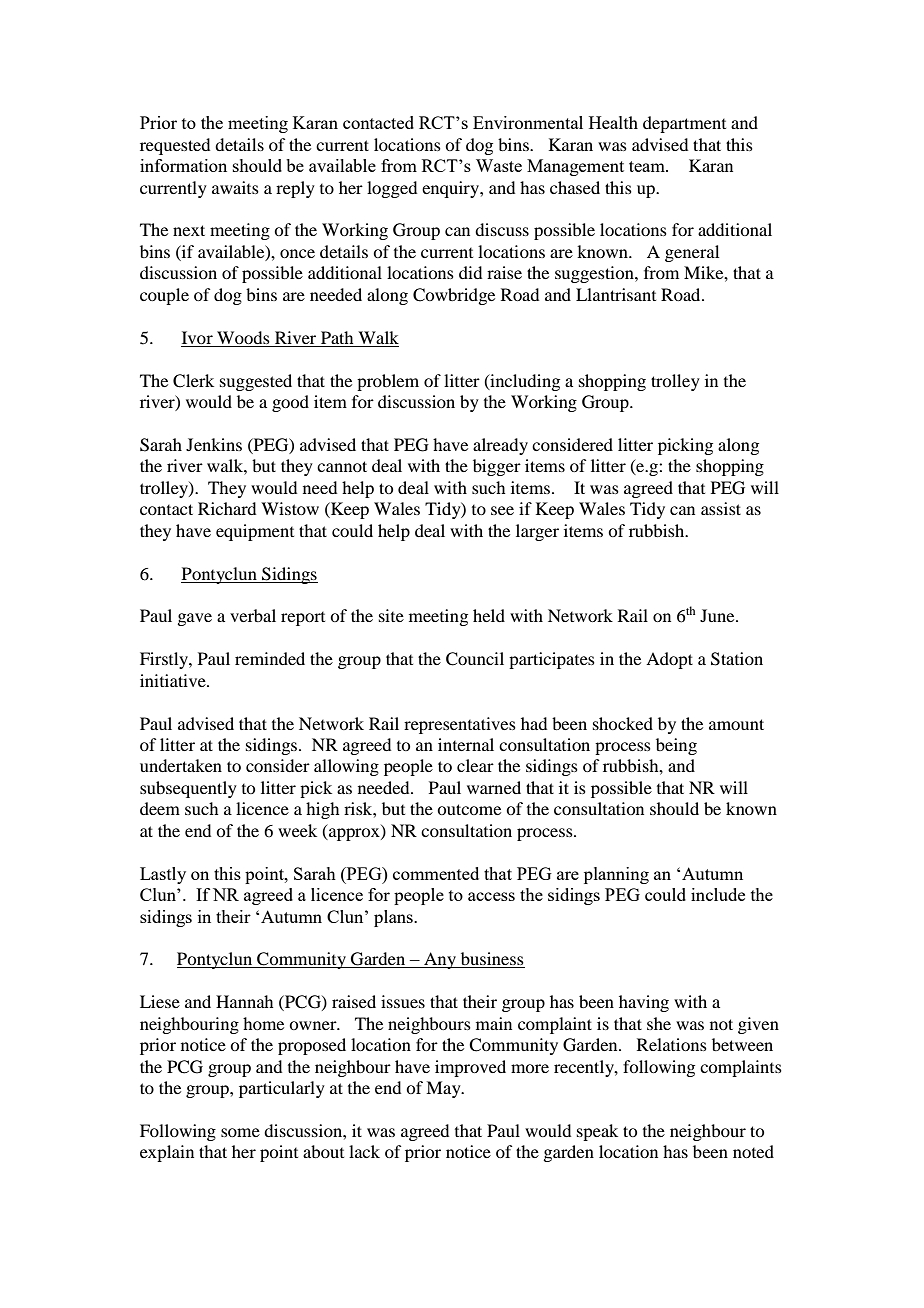  I want to click on Adopt, so click(669, 660).
